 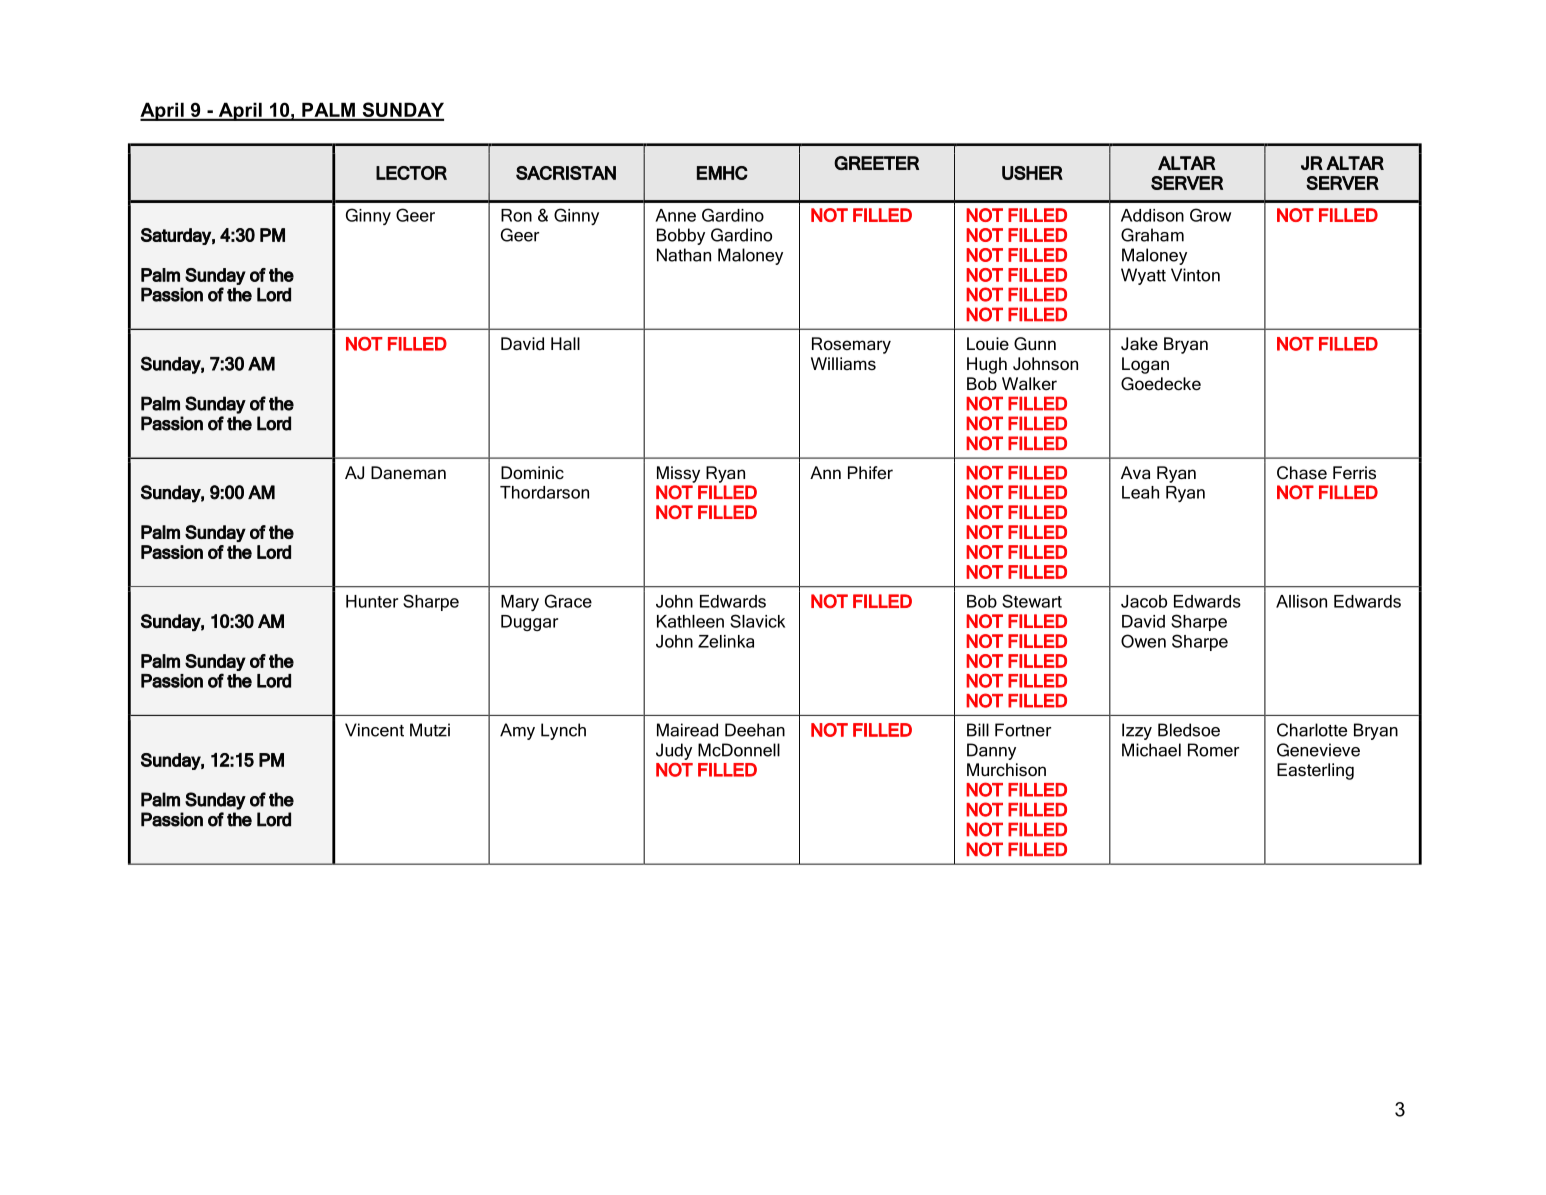 What do you see at coordinates (532, 472) in the screenshot?
I see `Dominic` at bounding box center [532, 472].
